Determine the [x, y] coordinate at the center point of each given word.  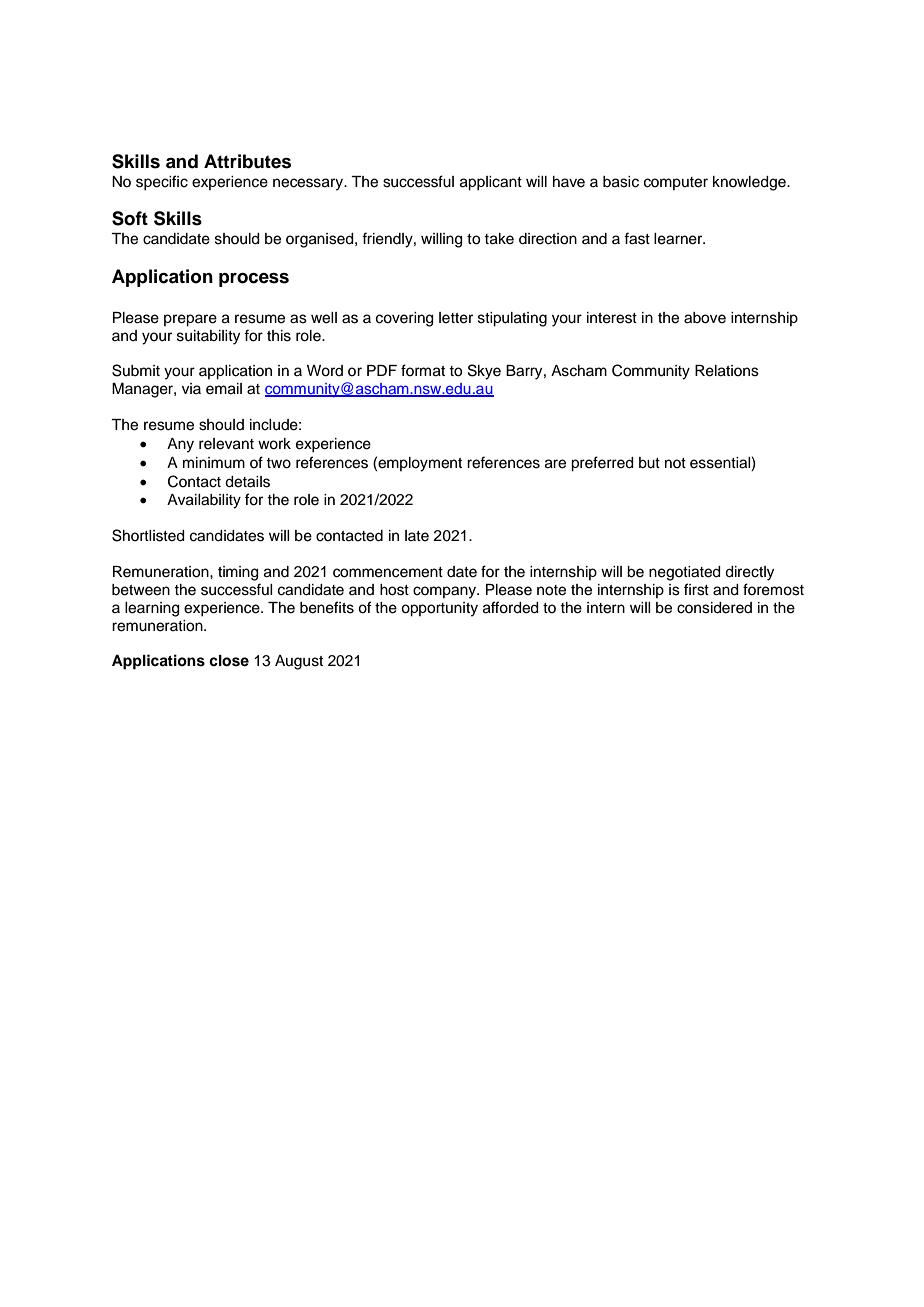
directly [749, 573]
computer [676, 183]
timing [238, 573]
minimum [214, 463]
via [191, 388]
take [499, 239]
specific [162, 183]
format [423, 370]
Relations [727, 371]
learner [679, 239]
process [254, 280]
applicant [491, 183]
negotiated [685, 573]
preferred [602, 464]
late [417, 536]
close [229, 661]
